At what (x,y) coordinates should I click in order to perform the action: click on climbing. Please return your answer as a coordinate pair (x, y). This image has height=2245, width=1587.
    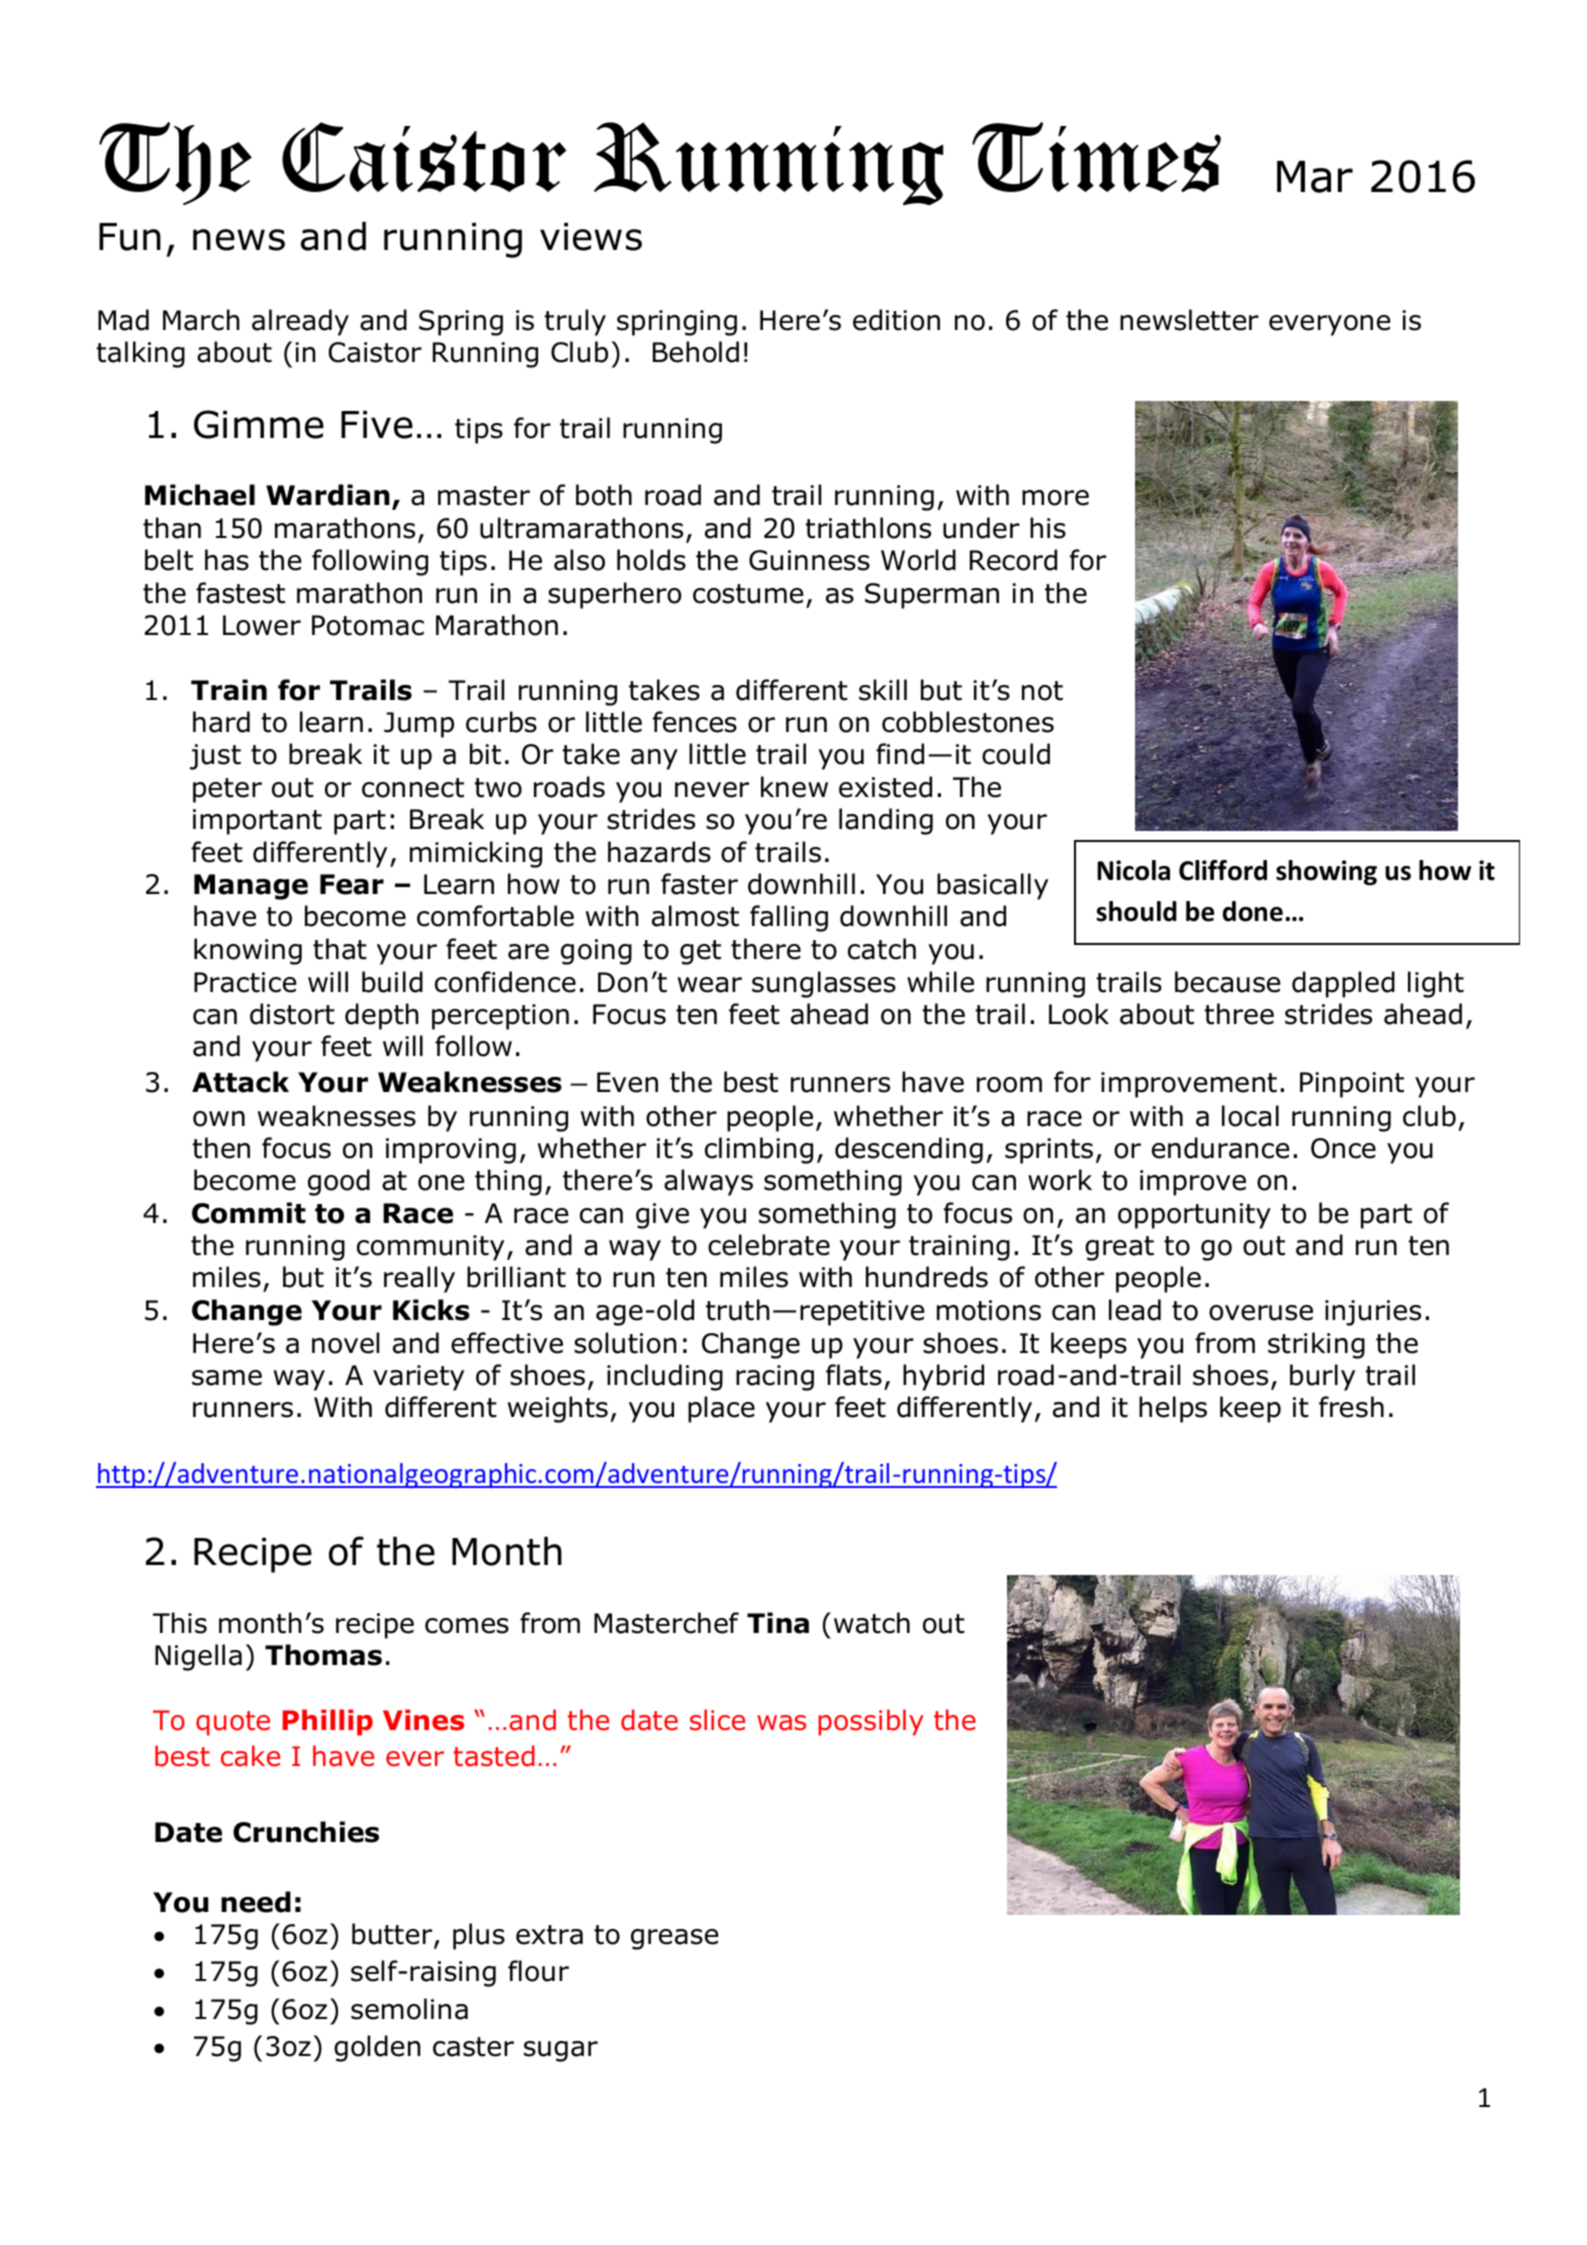
    Looking at the image, I should click on (759, 1150).
